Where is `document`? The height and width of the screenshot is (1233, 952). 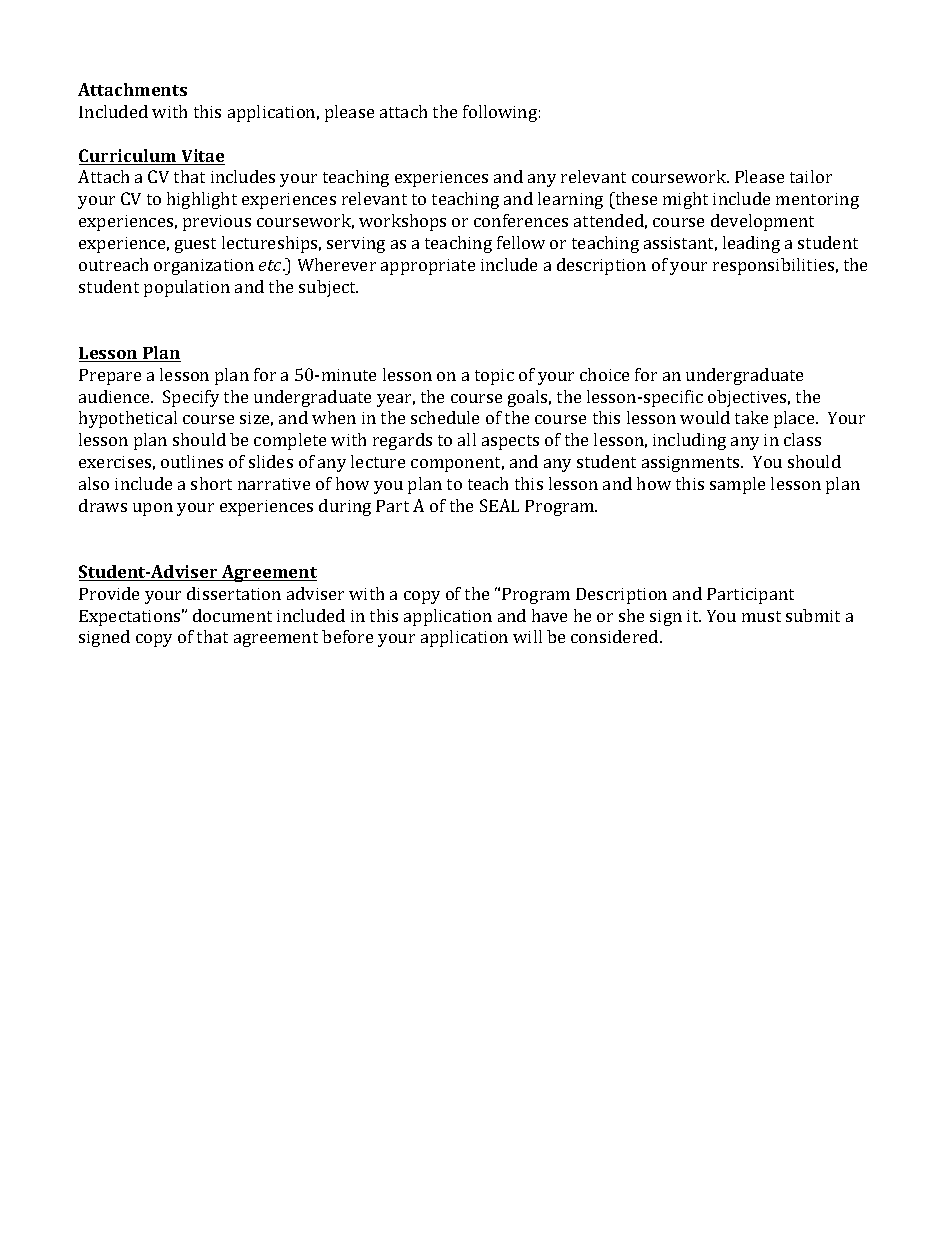
document is located at coordinates (232, 615).
